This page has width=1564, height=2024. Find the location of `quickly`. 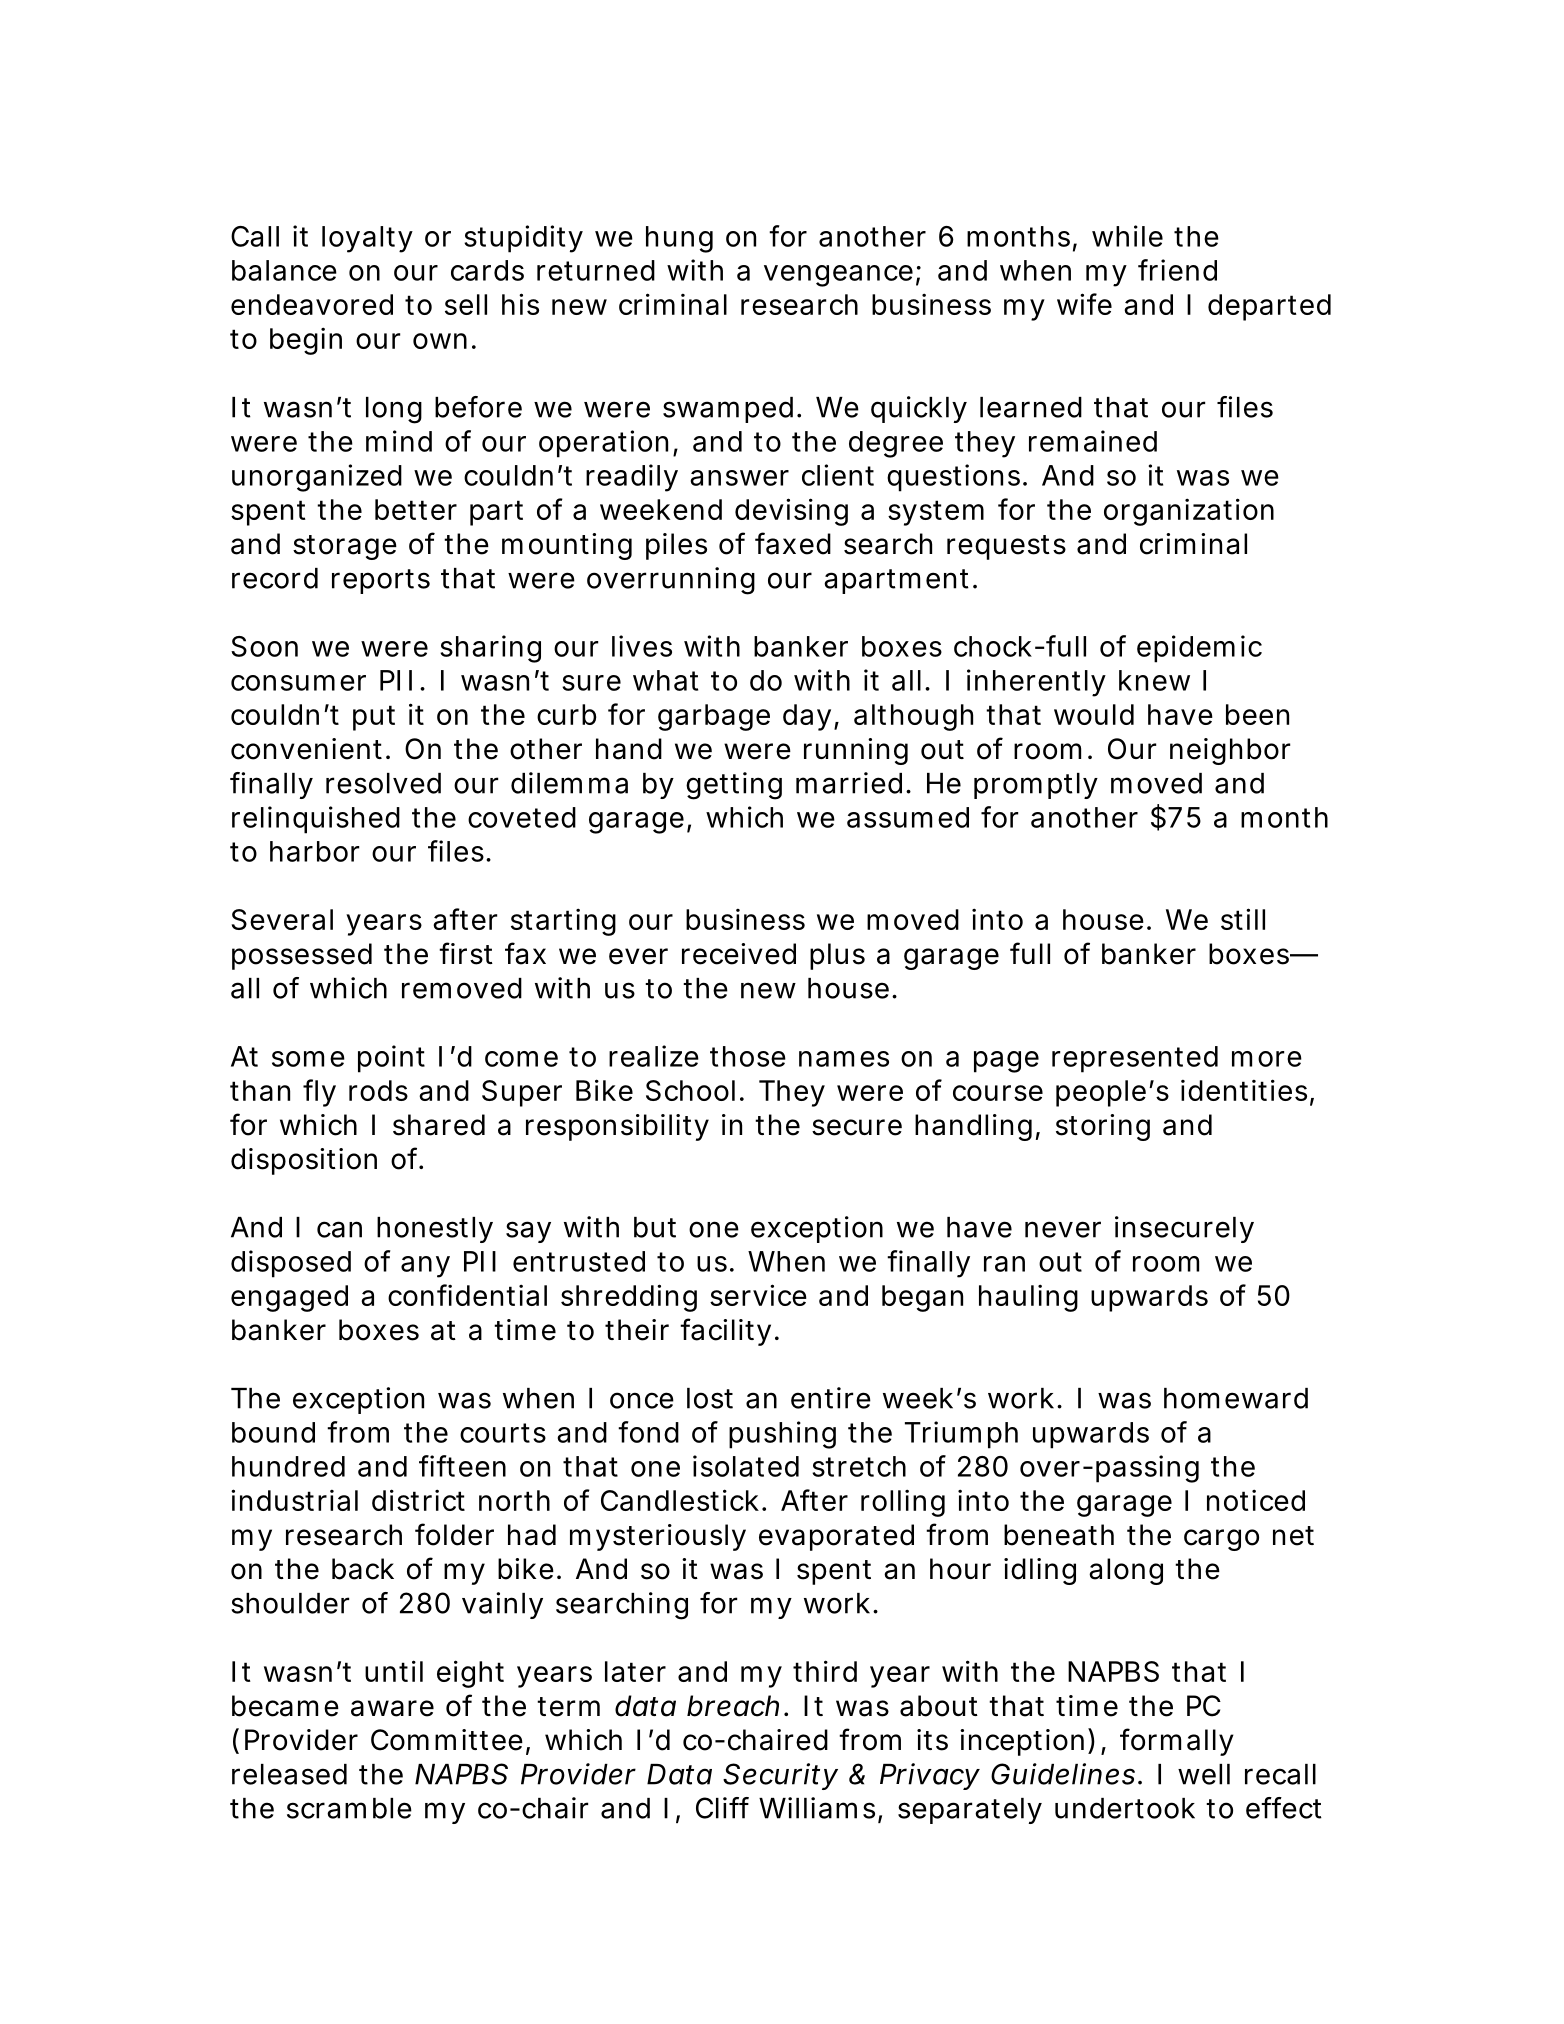

quickly is located at coordinates (919, 409).
